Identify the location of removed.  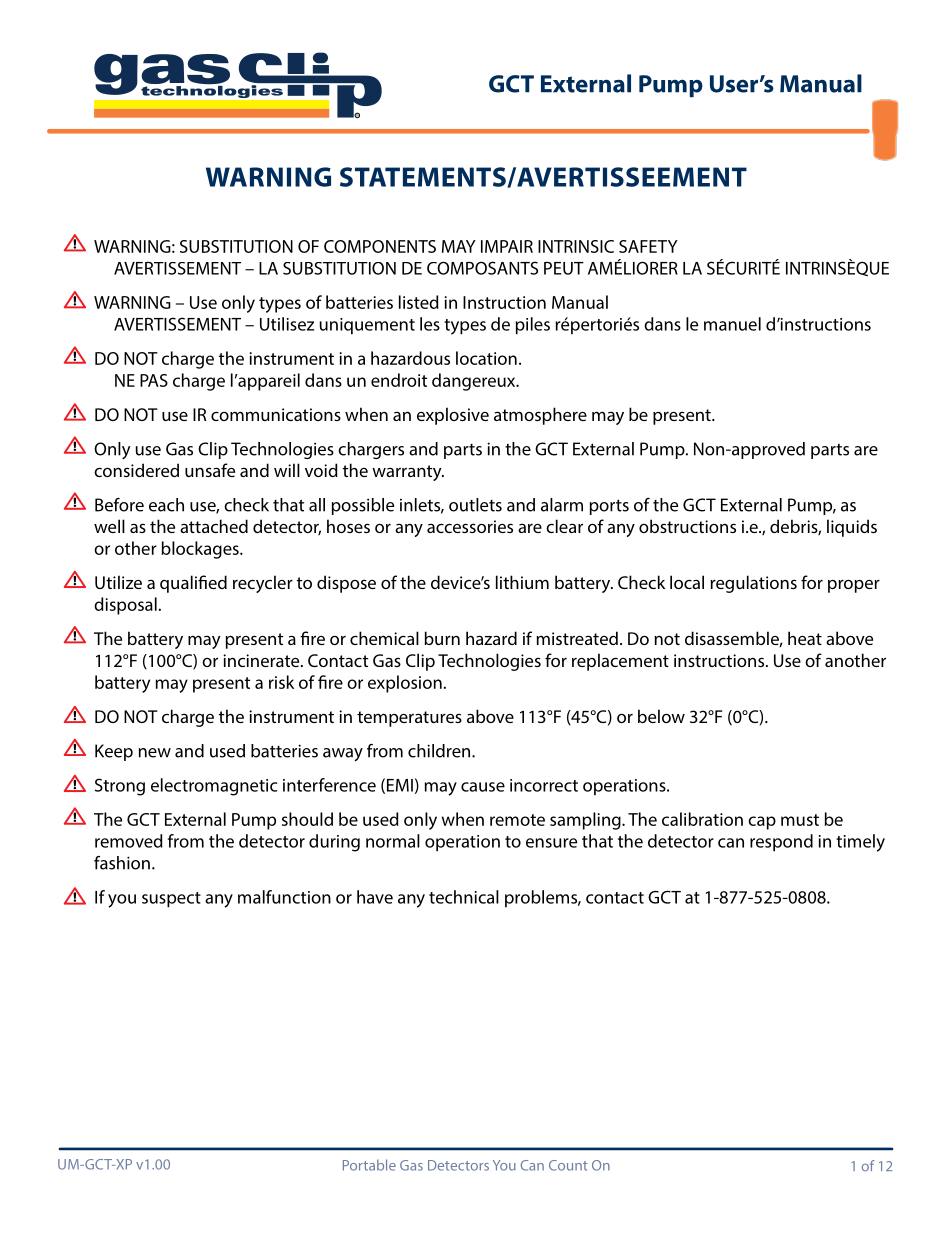
(129, 841).
